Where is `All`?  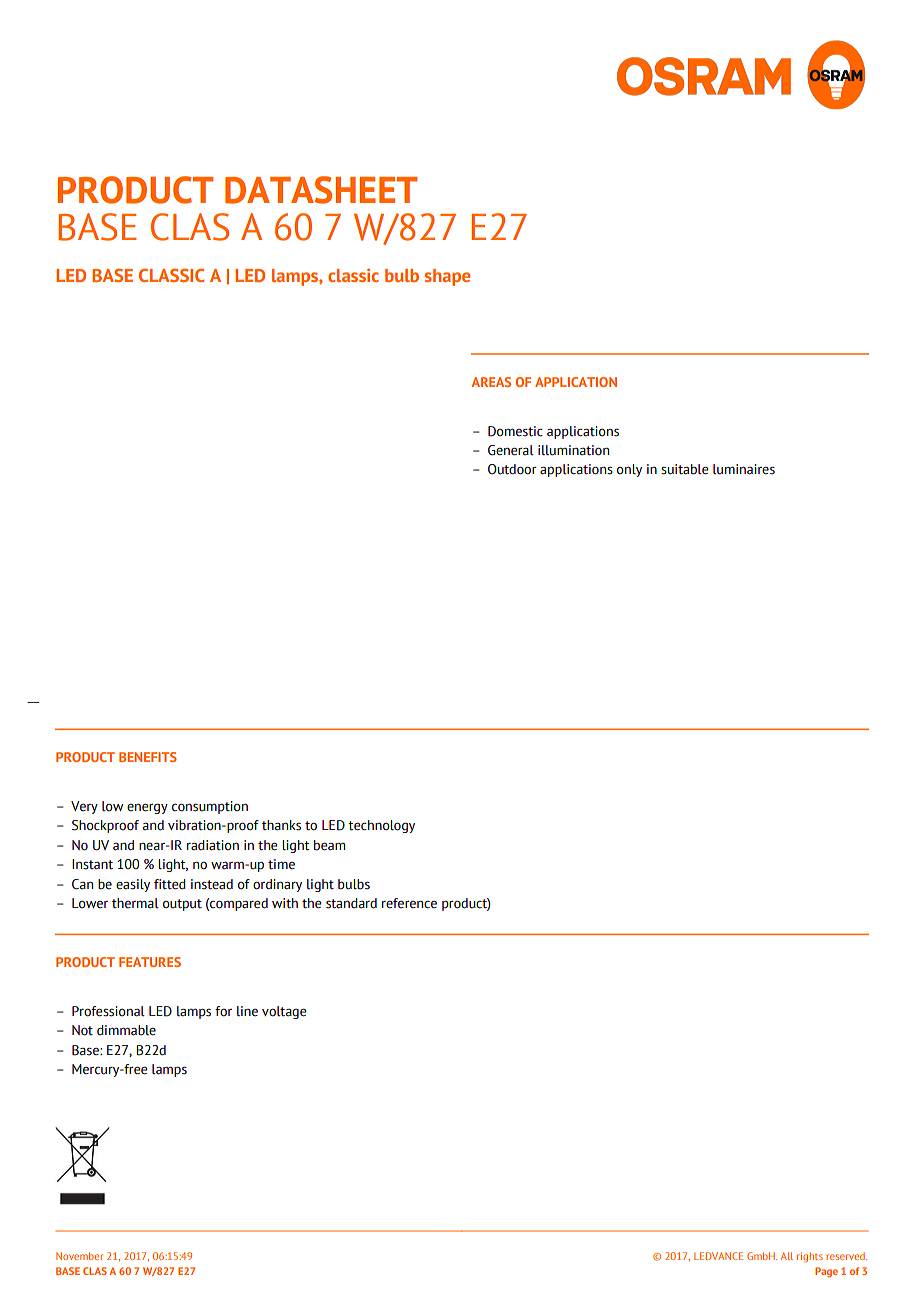 All is located at coordinates (787, 1256).
